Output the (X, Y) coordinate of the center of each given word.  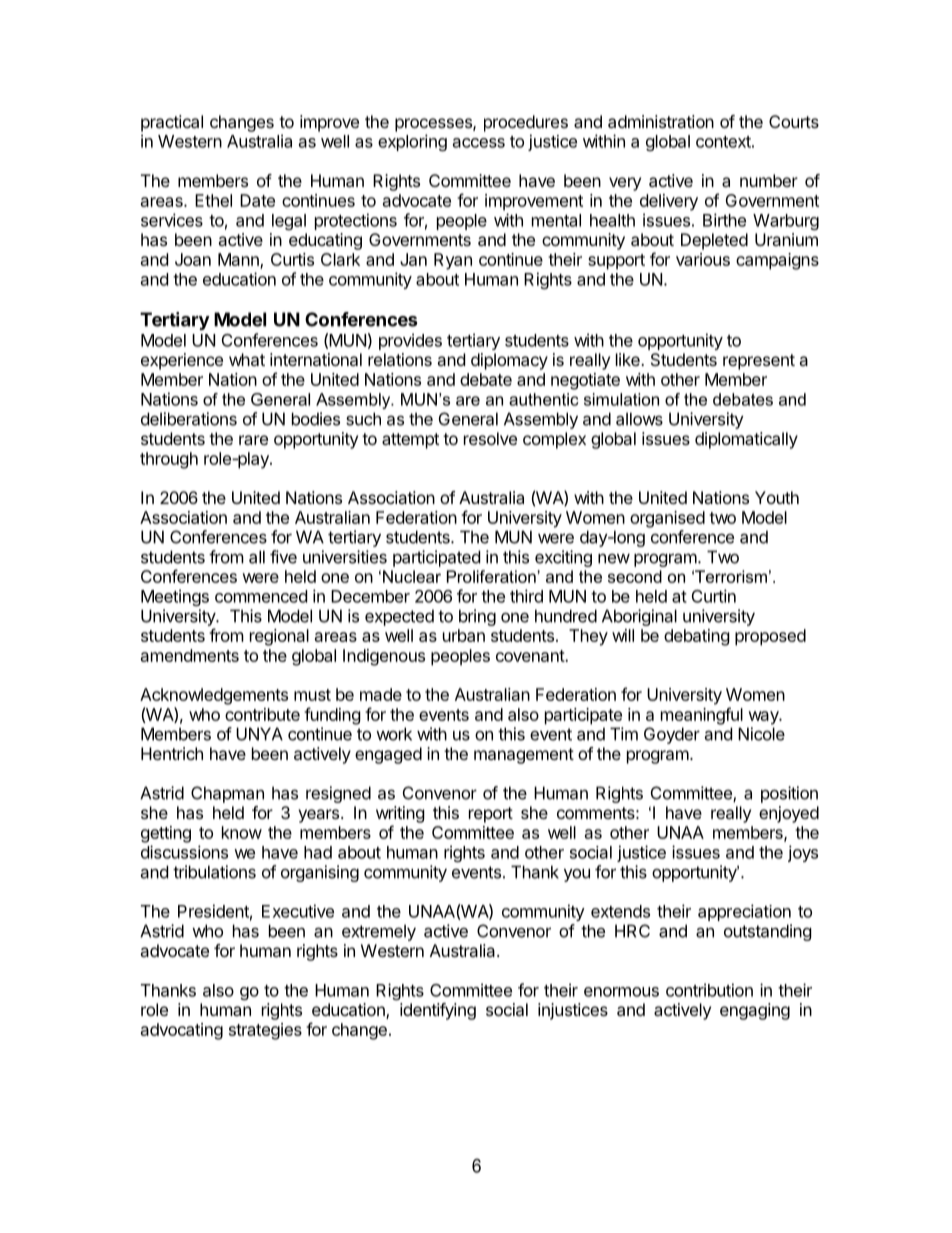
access (479, 143)
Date (257, 200)
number (769, 180)
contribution (709, 990)
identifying (438, 1011)
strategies (265, 1031)
